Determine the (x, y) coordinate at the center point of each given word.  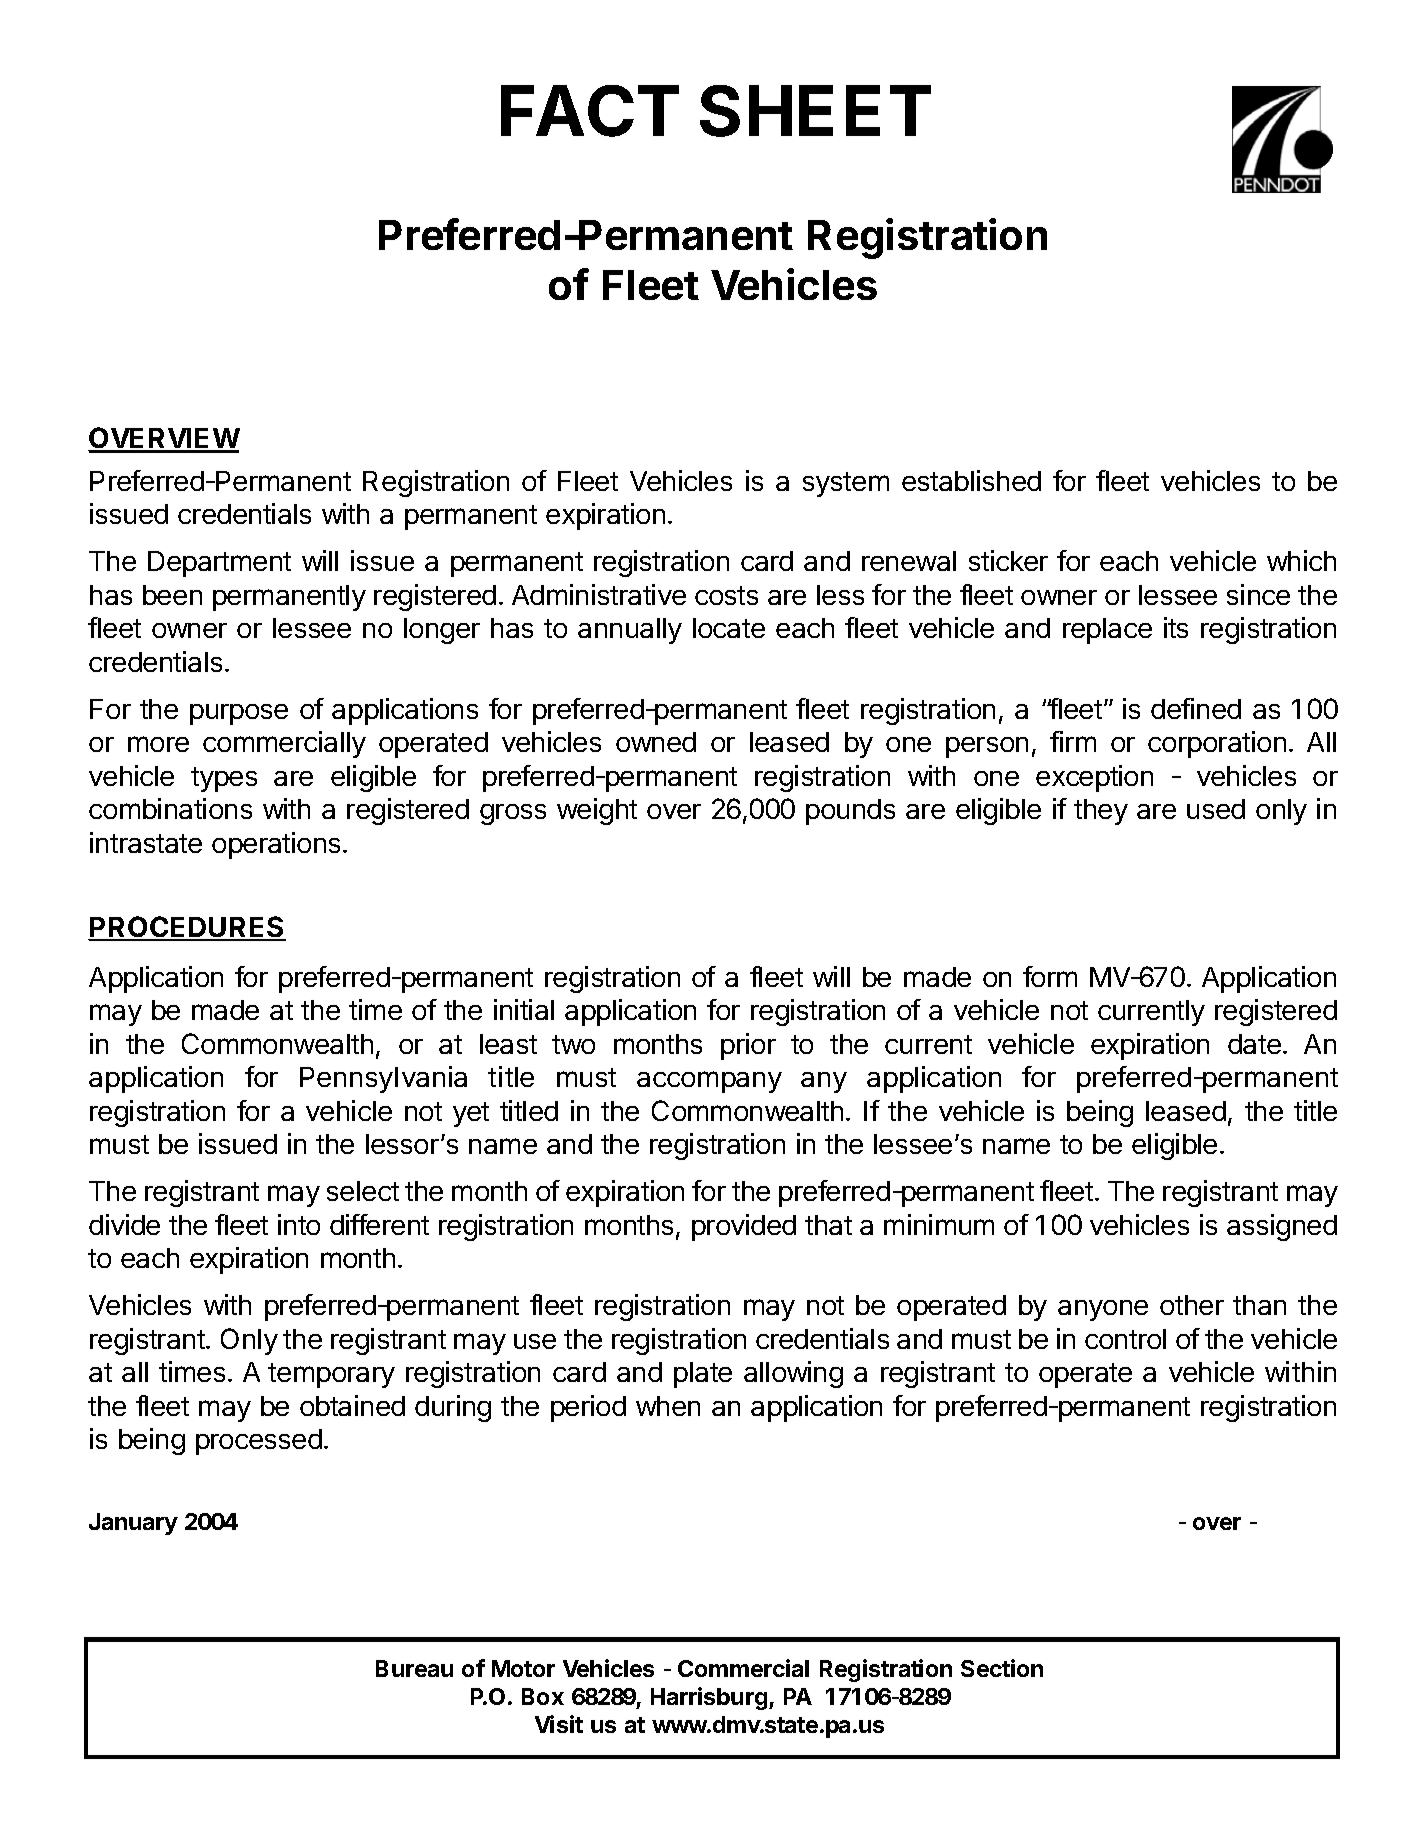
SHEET (815, 111)
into (299, 1224)
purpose (239, 714)
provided (744, 1227)
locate (729, 628)
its (1176, 627)
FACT (590, 111)
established (971, 480)
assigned (1282, 1227)
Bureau (414, 1668)
